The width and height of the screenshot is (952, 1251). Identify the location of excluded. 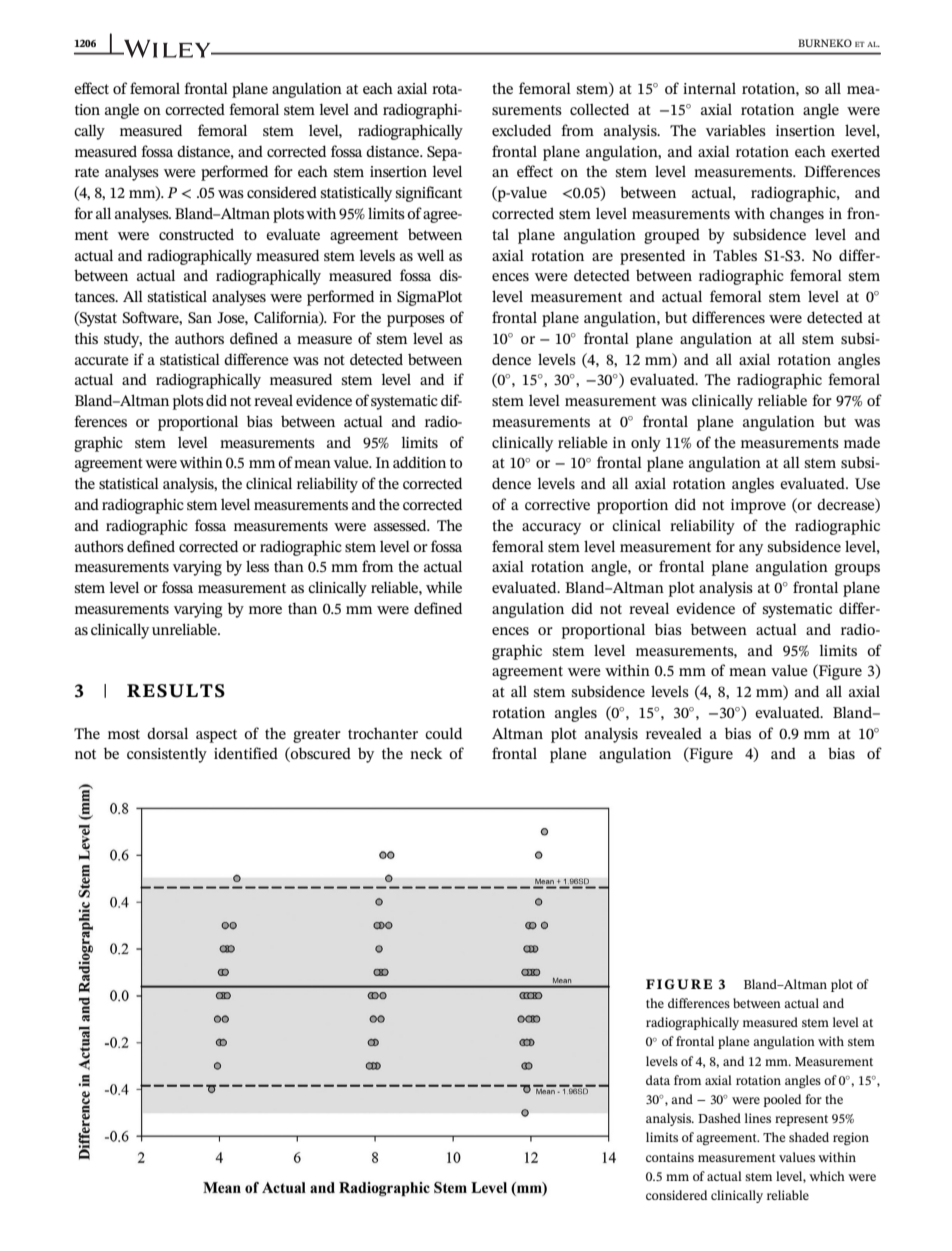
(521, 130).
